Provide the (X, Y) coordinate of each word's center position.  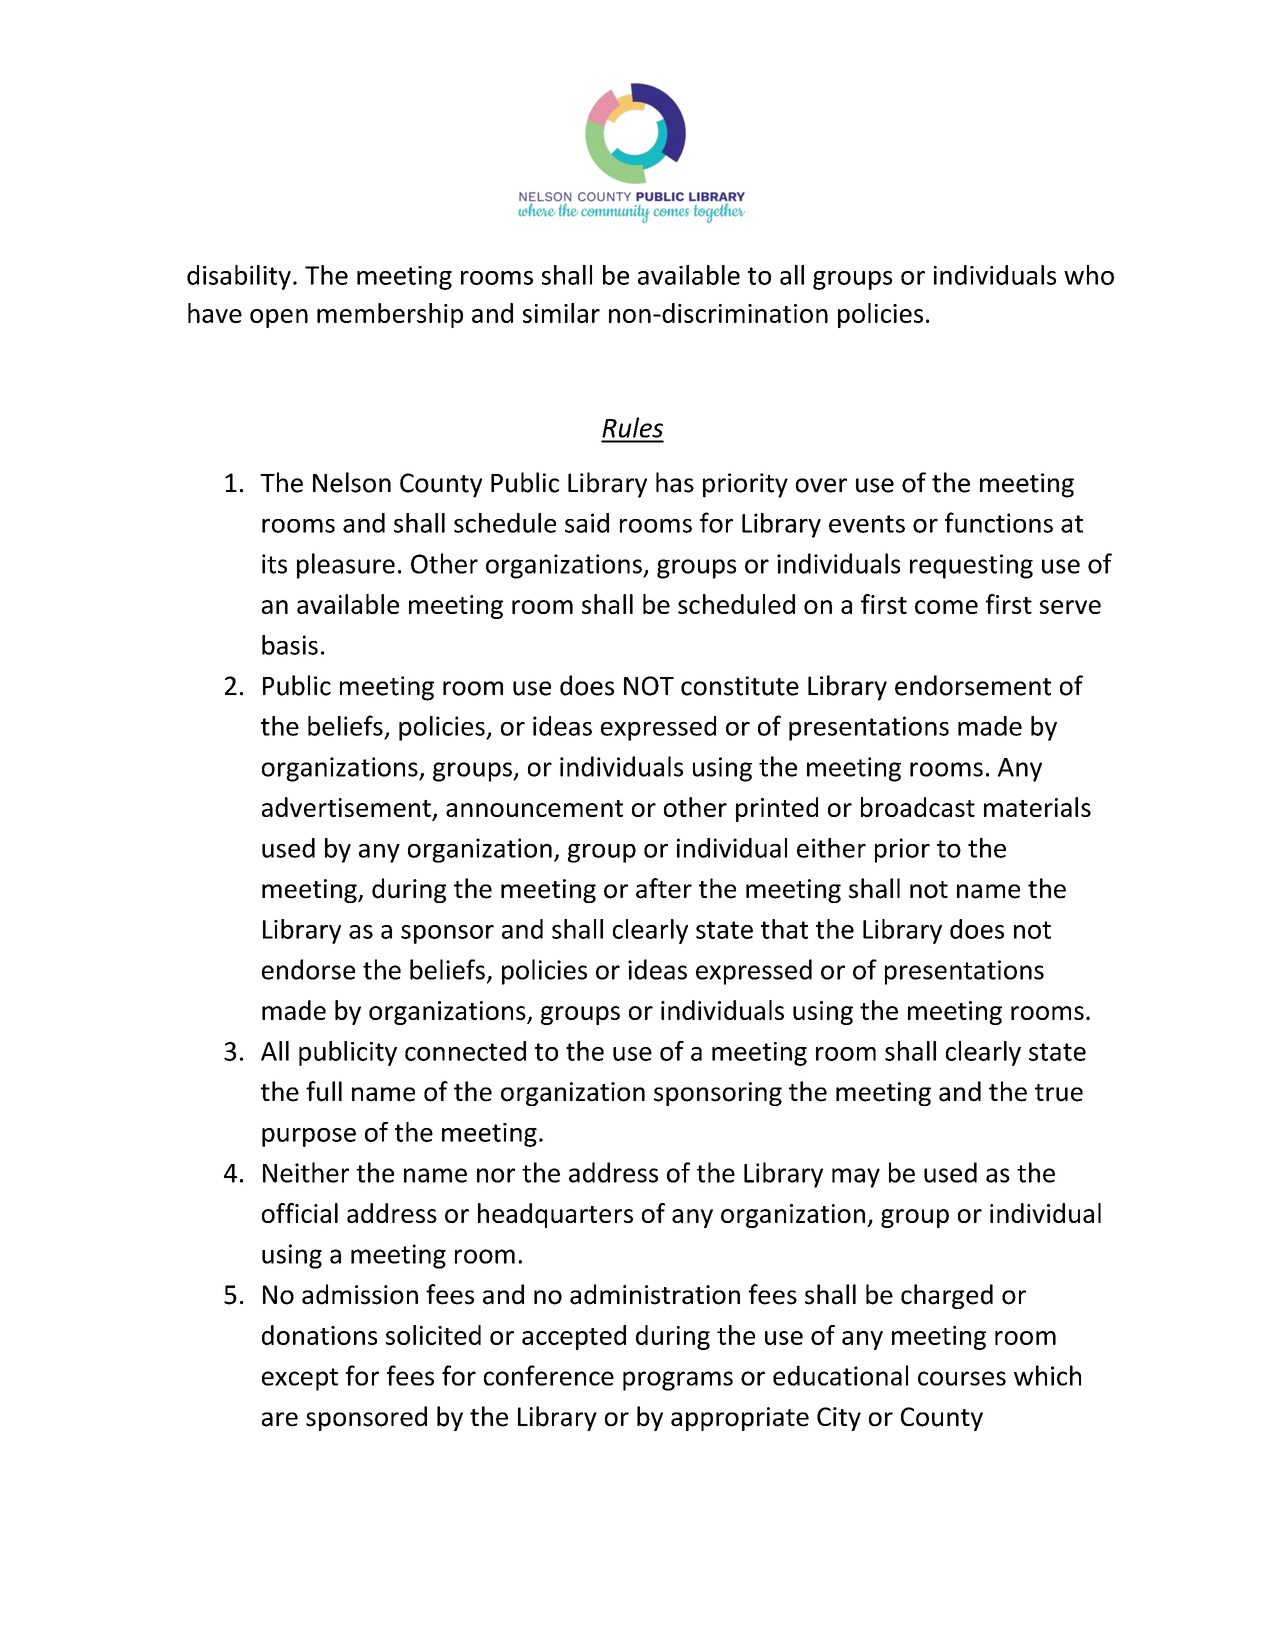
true (1059, 1093)
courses (962, 1378)
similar (561, 313)
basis (290, 645)
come (946, 607)
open (279, 318)
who (1089, 275)
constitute (740, 686)
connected (465, 1051)
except (300, 1379)
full (324, 1091)
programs (678, 1381)
